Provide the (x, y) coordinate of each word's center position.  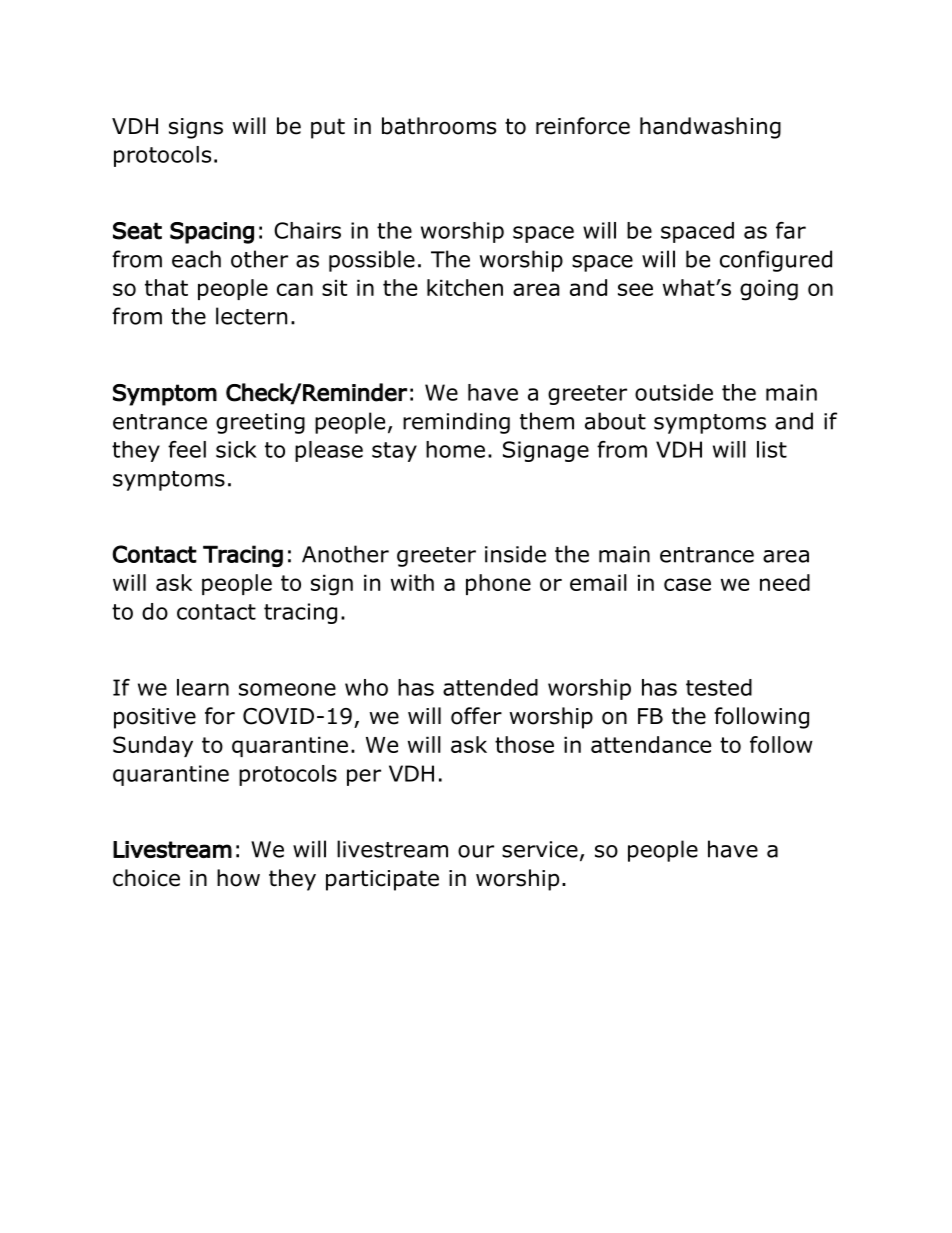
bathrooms (439, 126)
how (238, 878)
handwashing (710, 128)
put (328, 128)
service (540, 849)
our (476, 851)
